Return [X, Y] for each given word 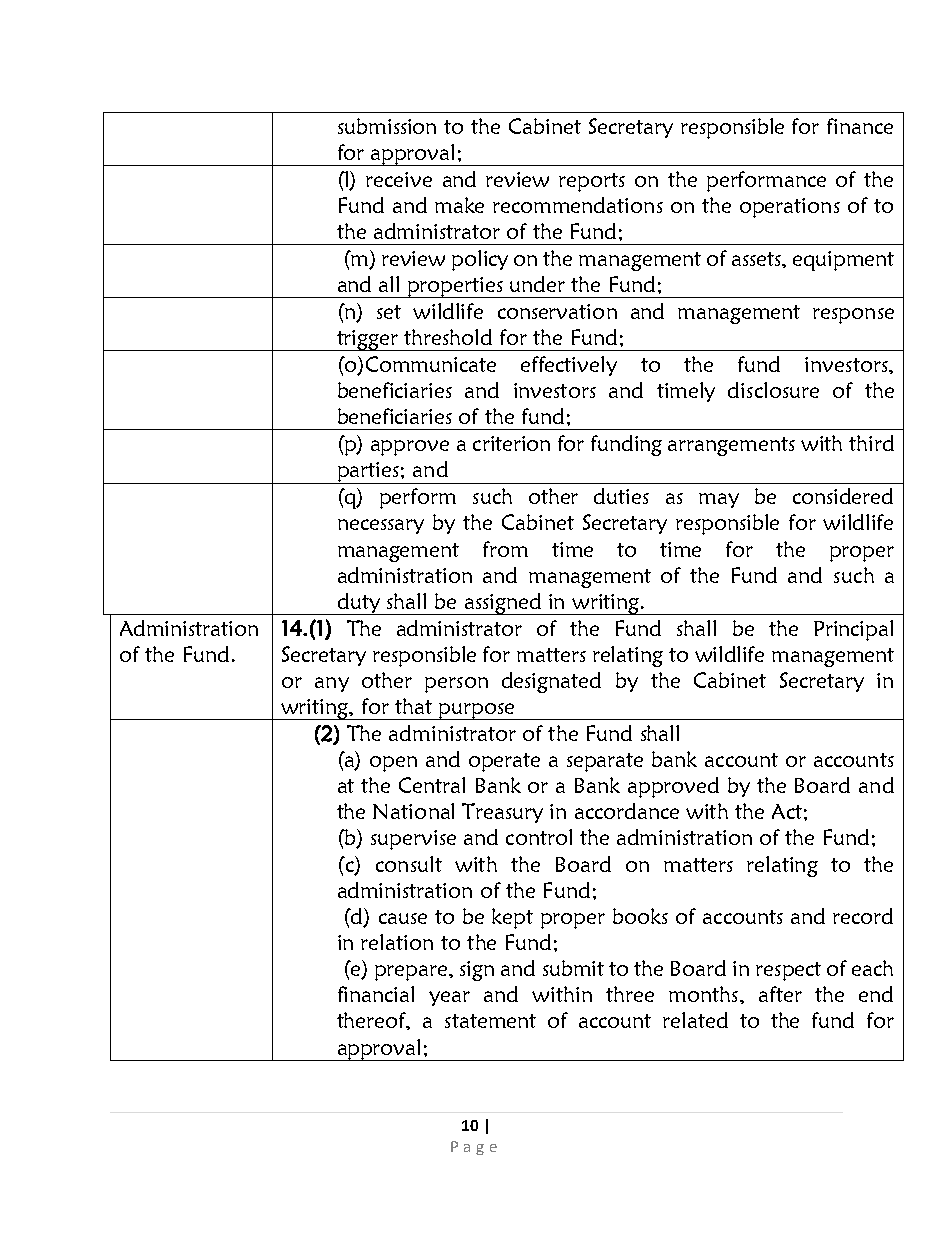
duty [358, 604]
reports [592, 182]
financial [376, 994]
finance [860, 126]
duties [621, 496]
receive [399, 179]
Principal [853, 630]
